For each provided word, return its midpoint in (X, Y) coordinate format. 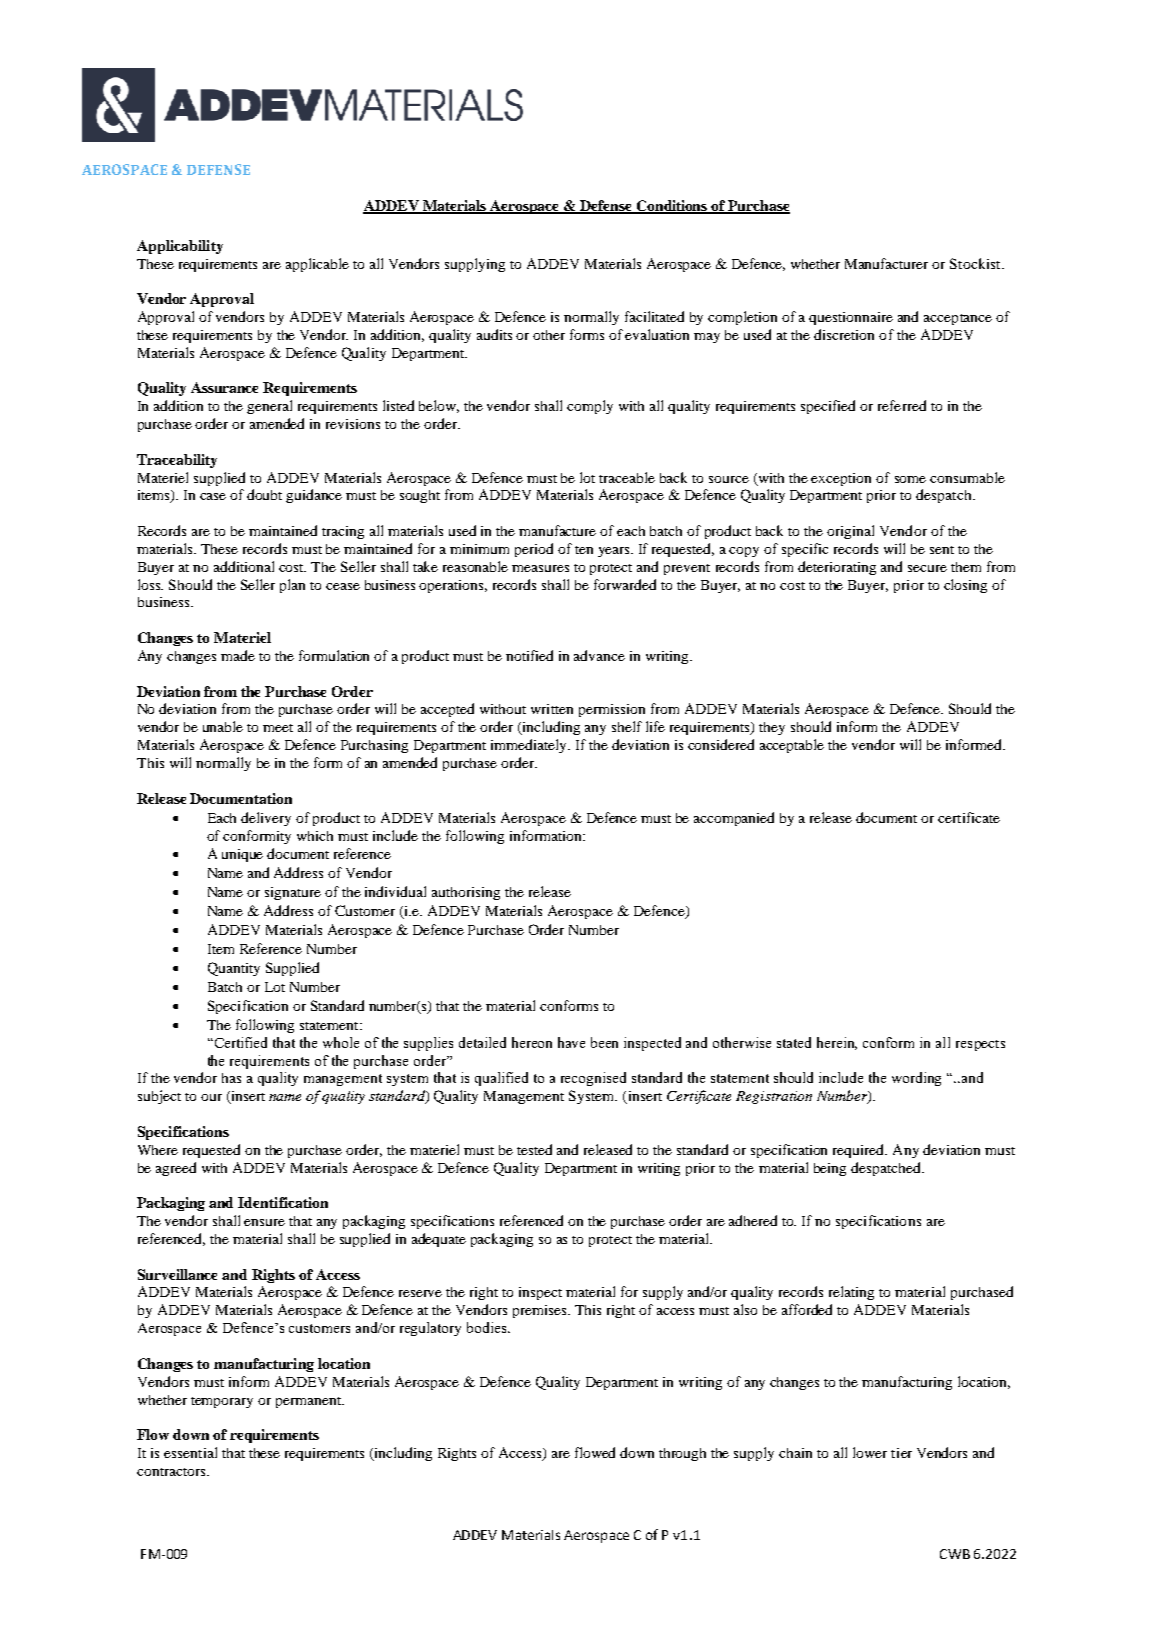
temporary (222, 1402)
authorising (466, 893)
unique (242, 855)
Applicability (180, 247)
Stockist (976, 263)
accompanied (734, 819)
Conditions (672, 207)
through (682, 1454)
